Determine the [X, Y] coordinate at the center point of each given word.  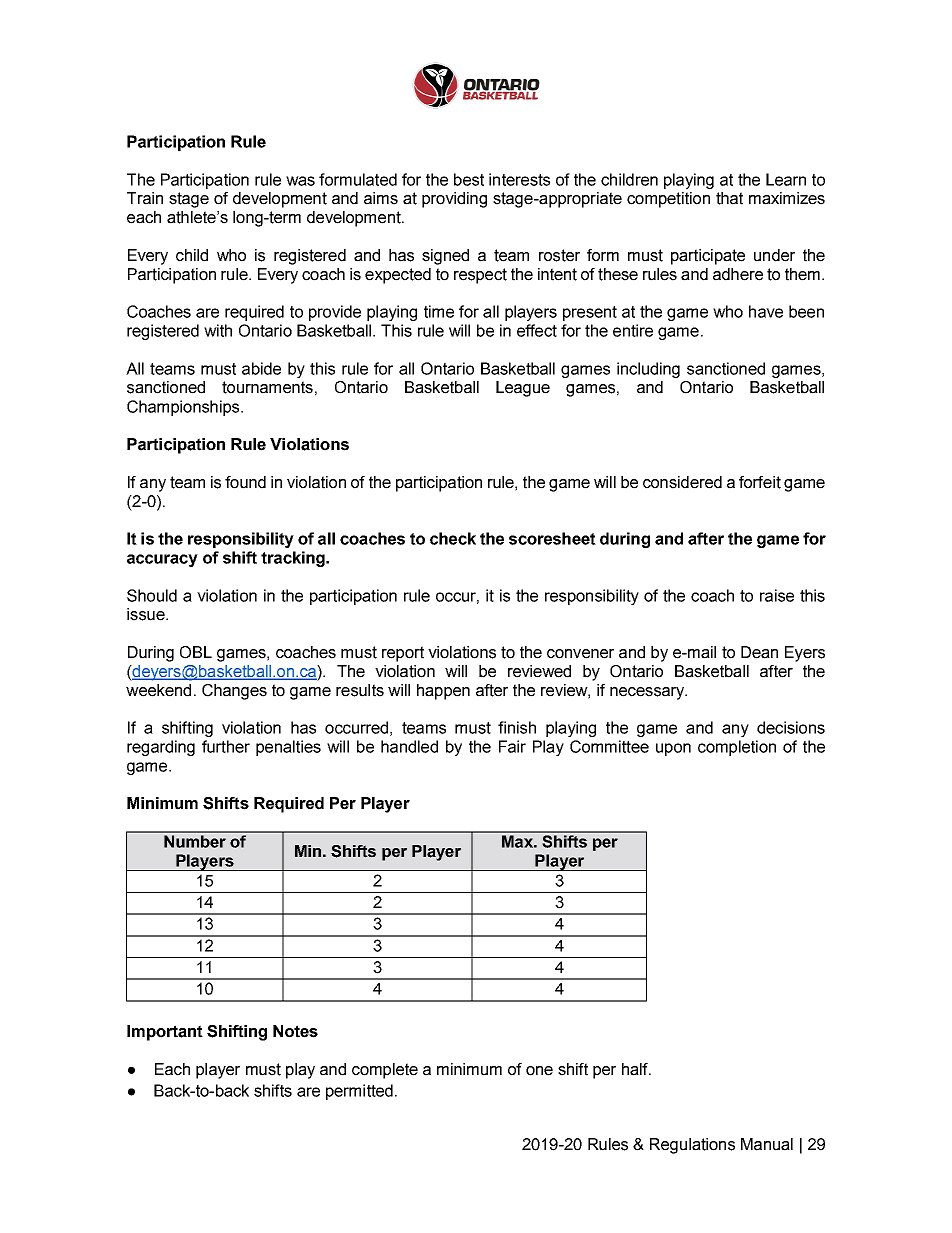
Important [165, 1033]
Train [145, 198]
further [226, 746]
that [729, 198]
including [648, 370]
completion [737, 748]
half [636, 1069]
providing [454, 200]
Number [195, 841]
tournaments [267, 387]
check [453, 538]
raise [777, 595]
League [523, 389]
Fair [512, 746]
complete [385, 1071]
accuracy [162, 560]
